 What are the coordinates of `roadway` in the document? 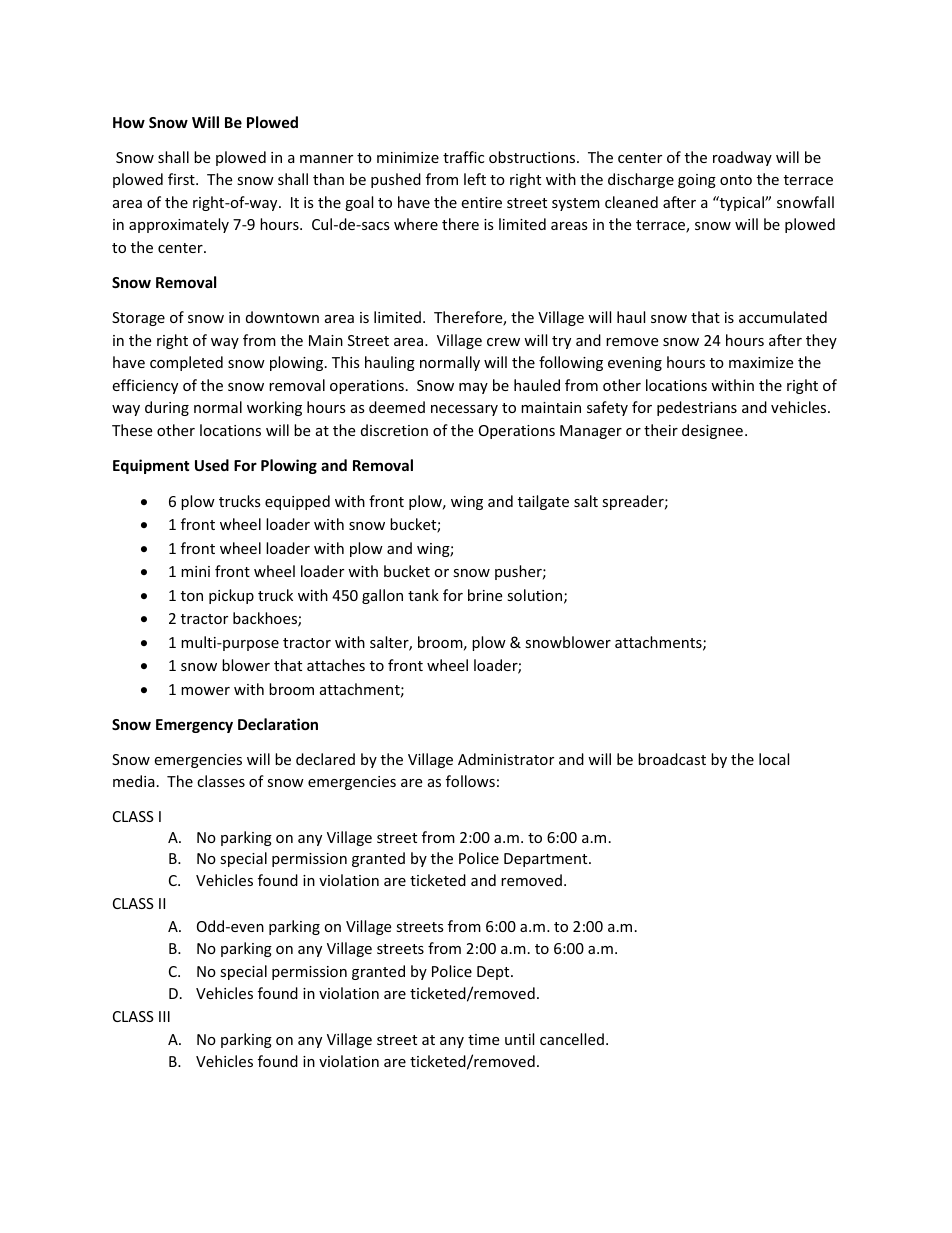 It's located at (742, 158).
